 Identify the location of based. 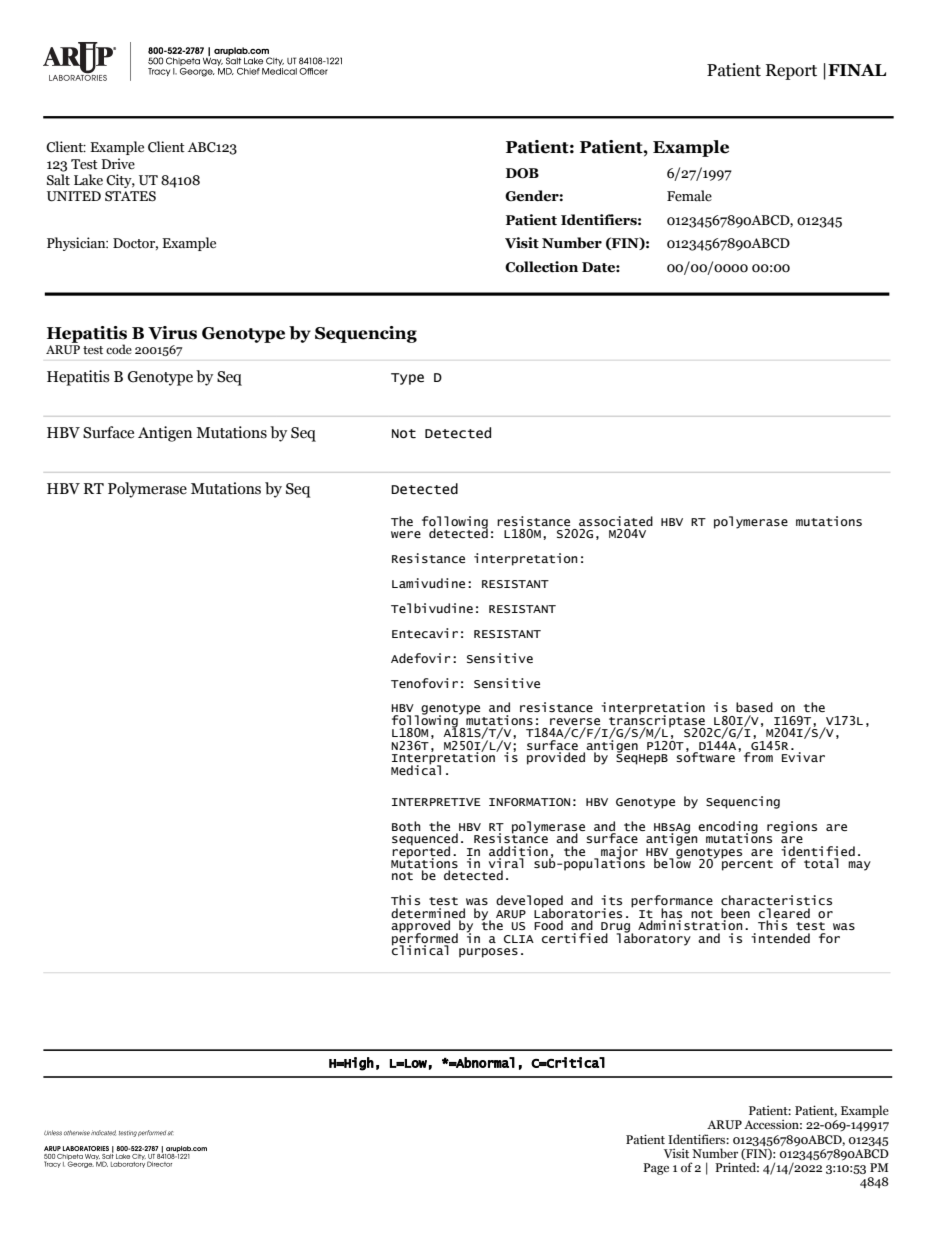
(754, 707).
